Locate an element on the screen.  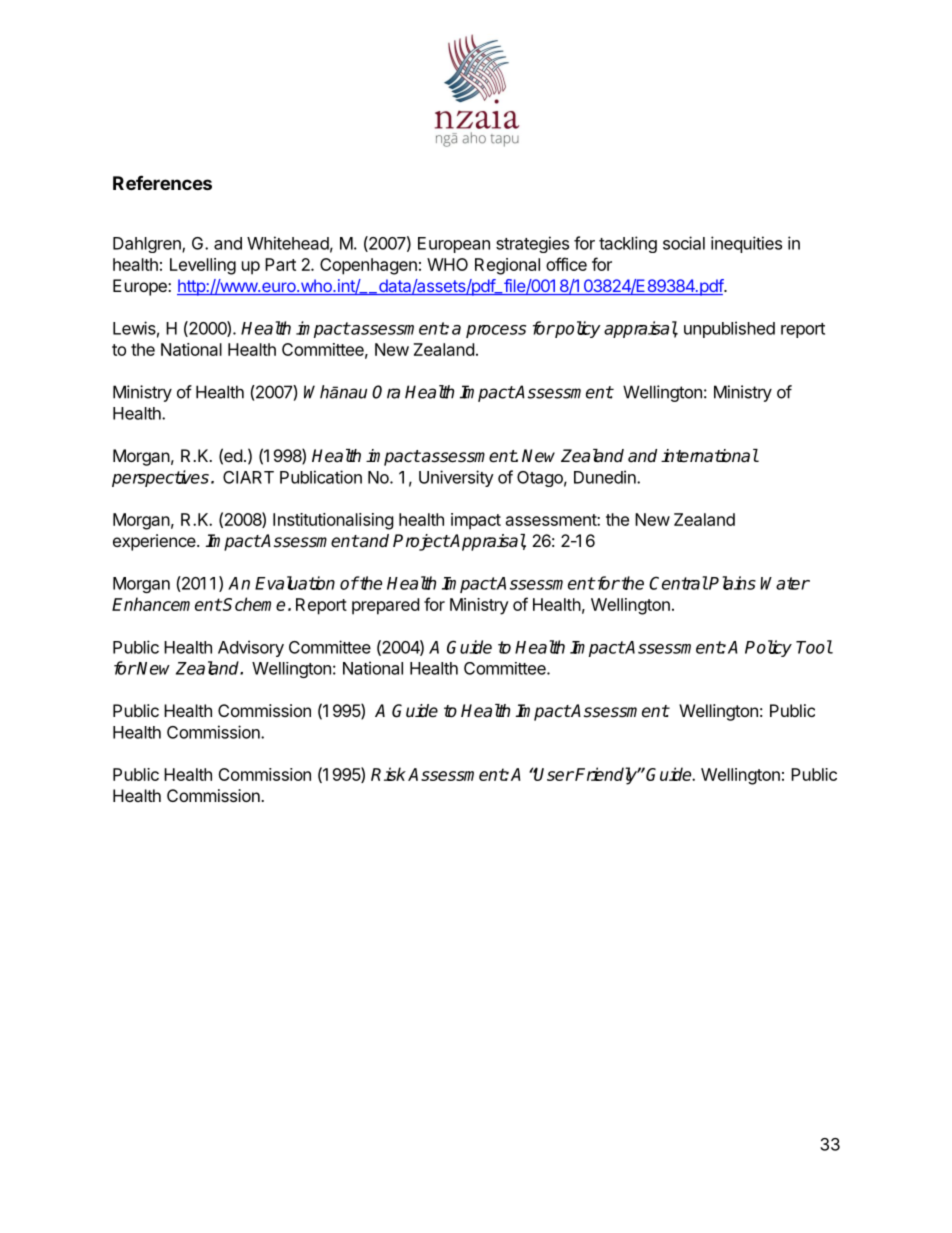
Dunedin is located at coordinates (606, 477).
